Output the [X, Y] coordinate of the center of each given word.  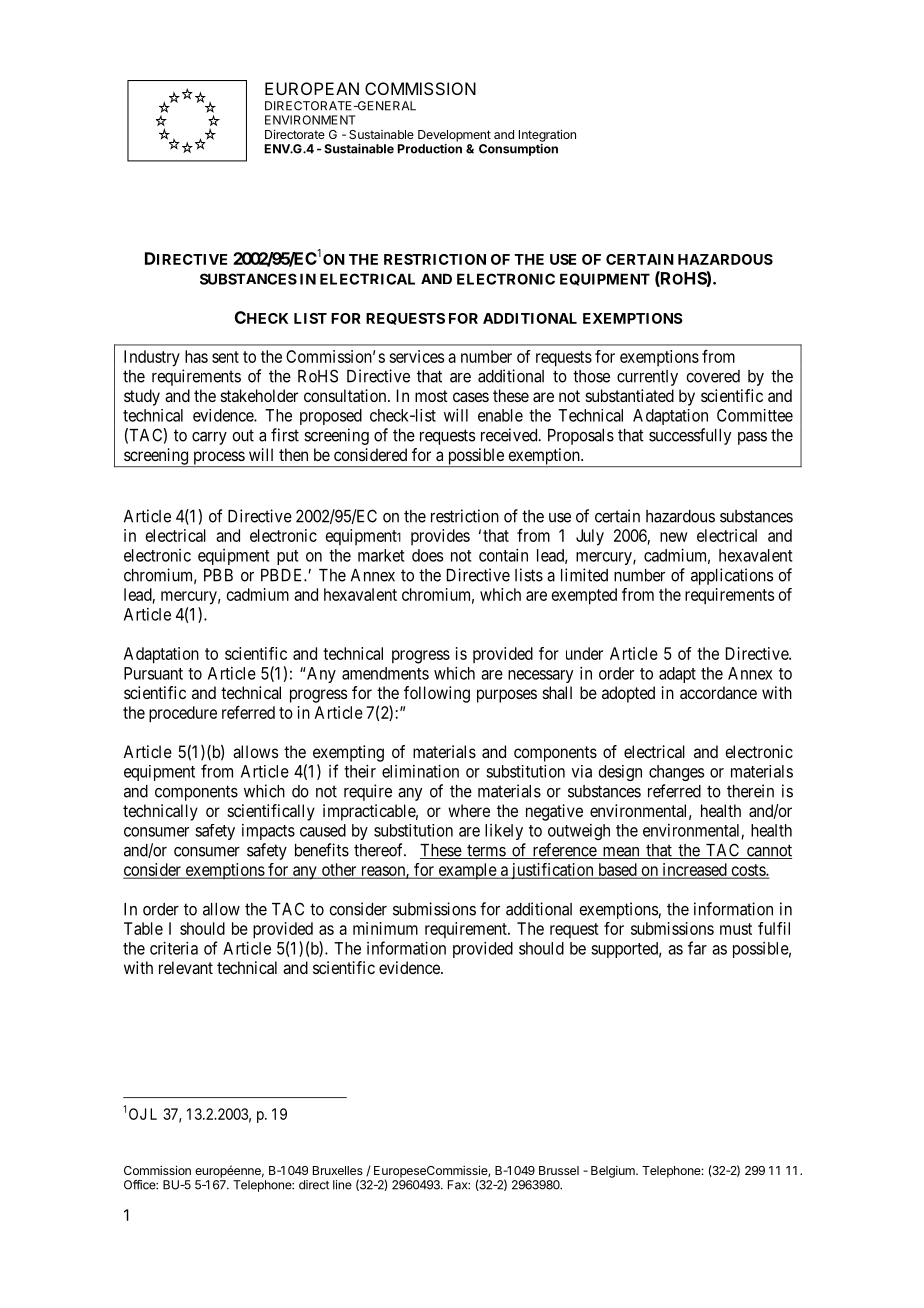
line [342, 1185]
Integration [547, 135]
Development [454, 136]
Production [430, 149]
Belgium [614, 1172]
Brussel [559, 1170]
